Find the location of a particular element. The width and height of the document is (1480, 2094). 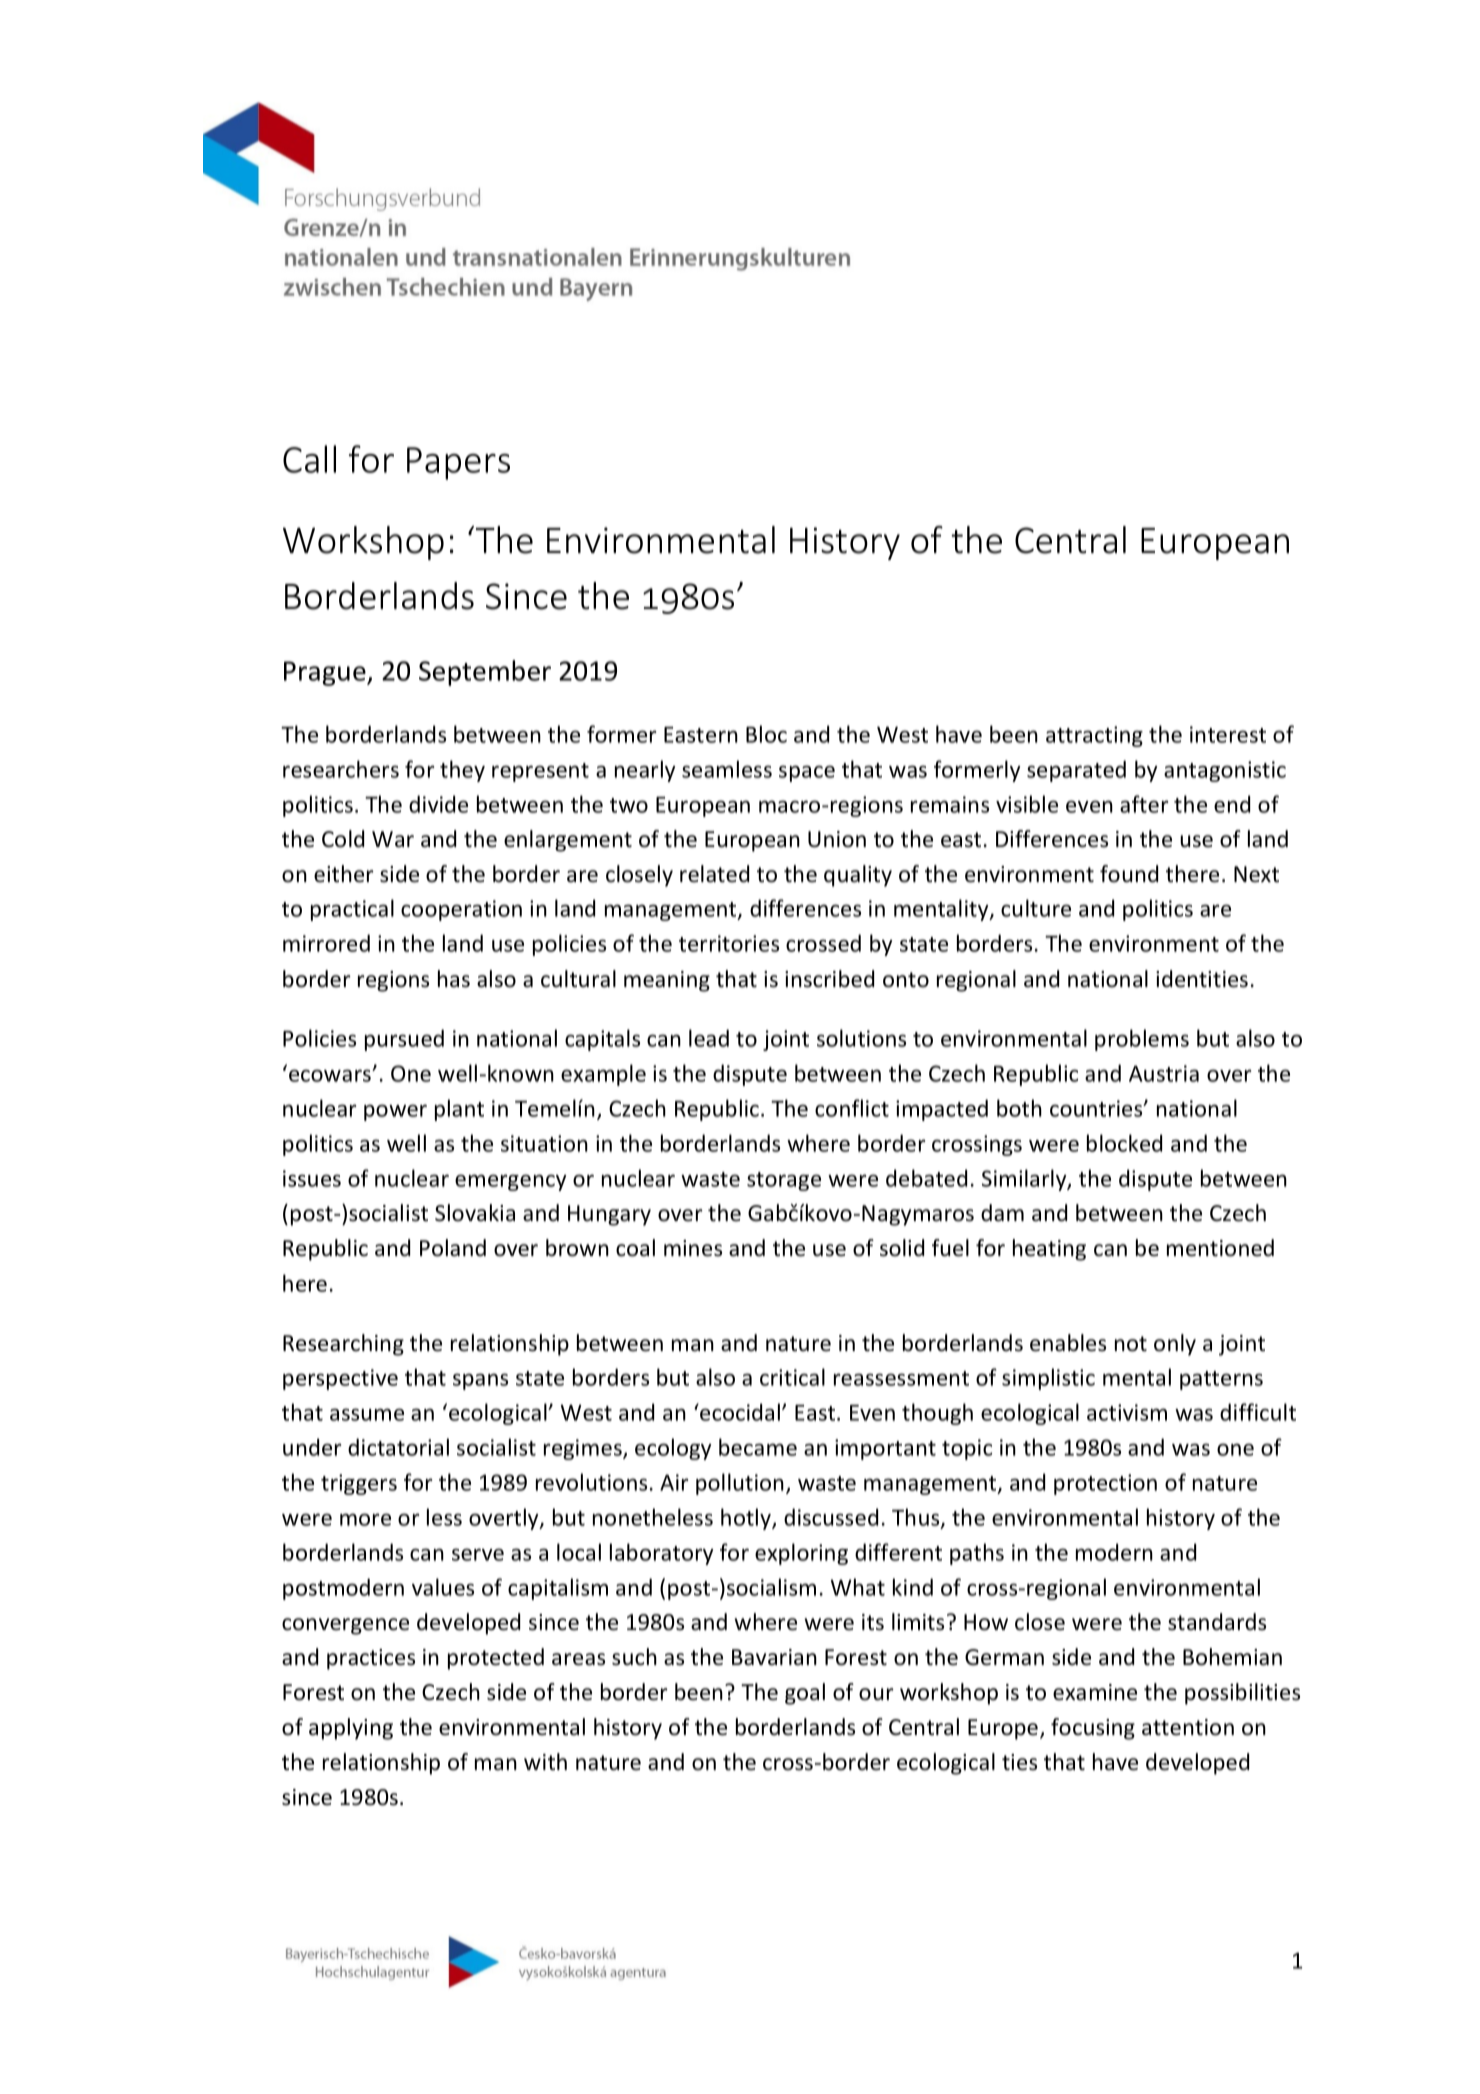

September is located at coordinates (485, 673).
